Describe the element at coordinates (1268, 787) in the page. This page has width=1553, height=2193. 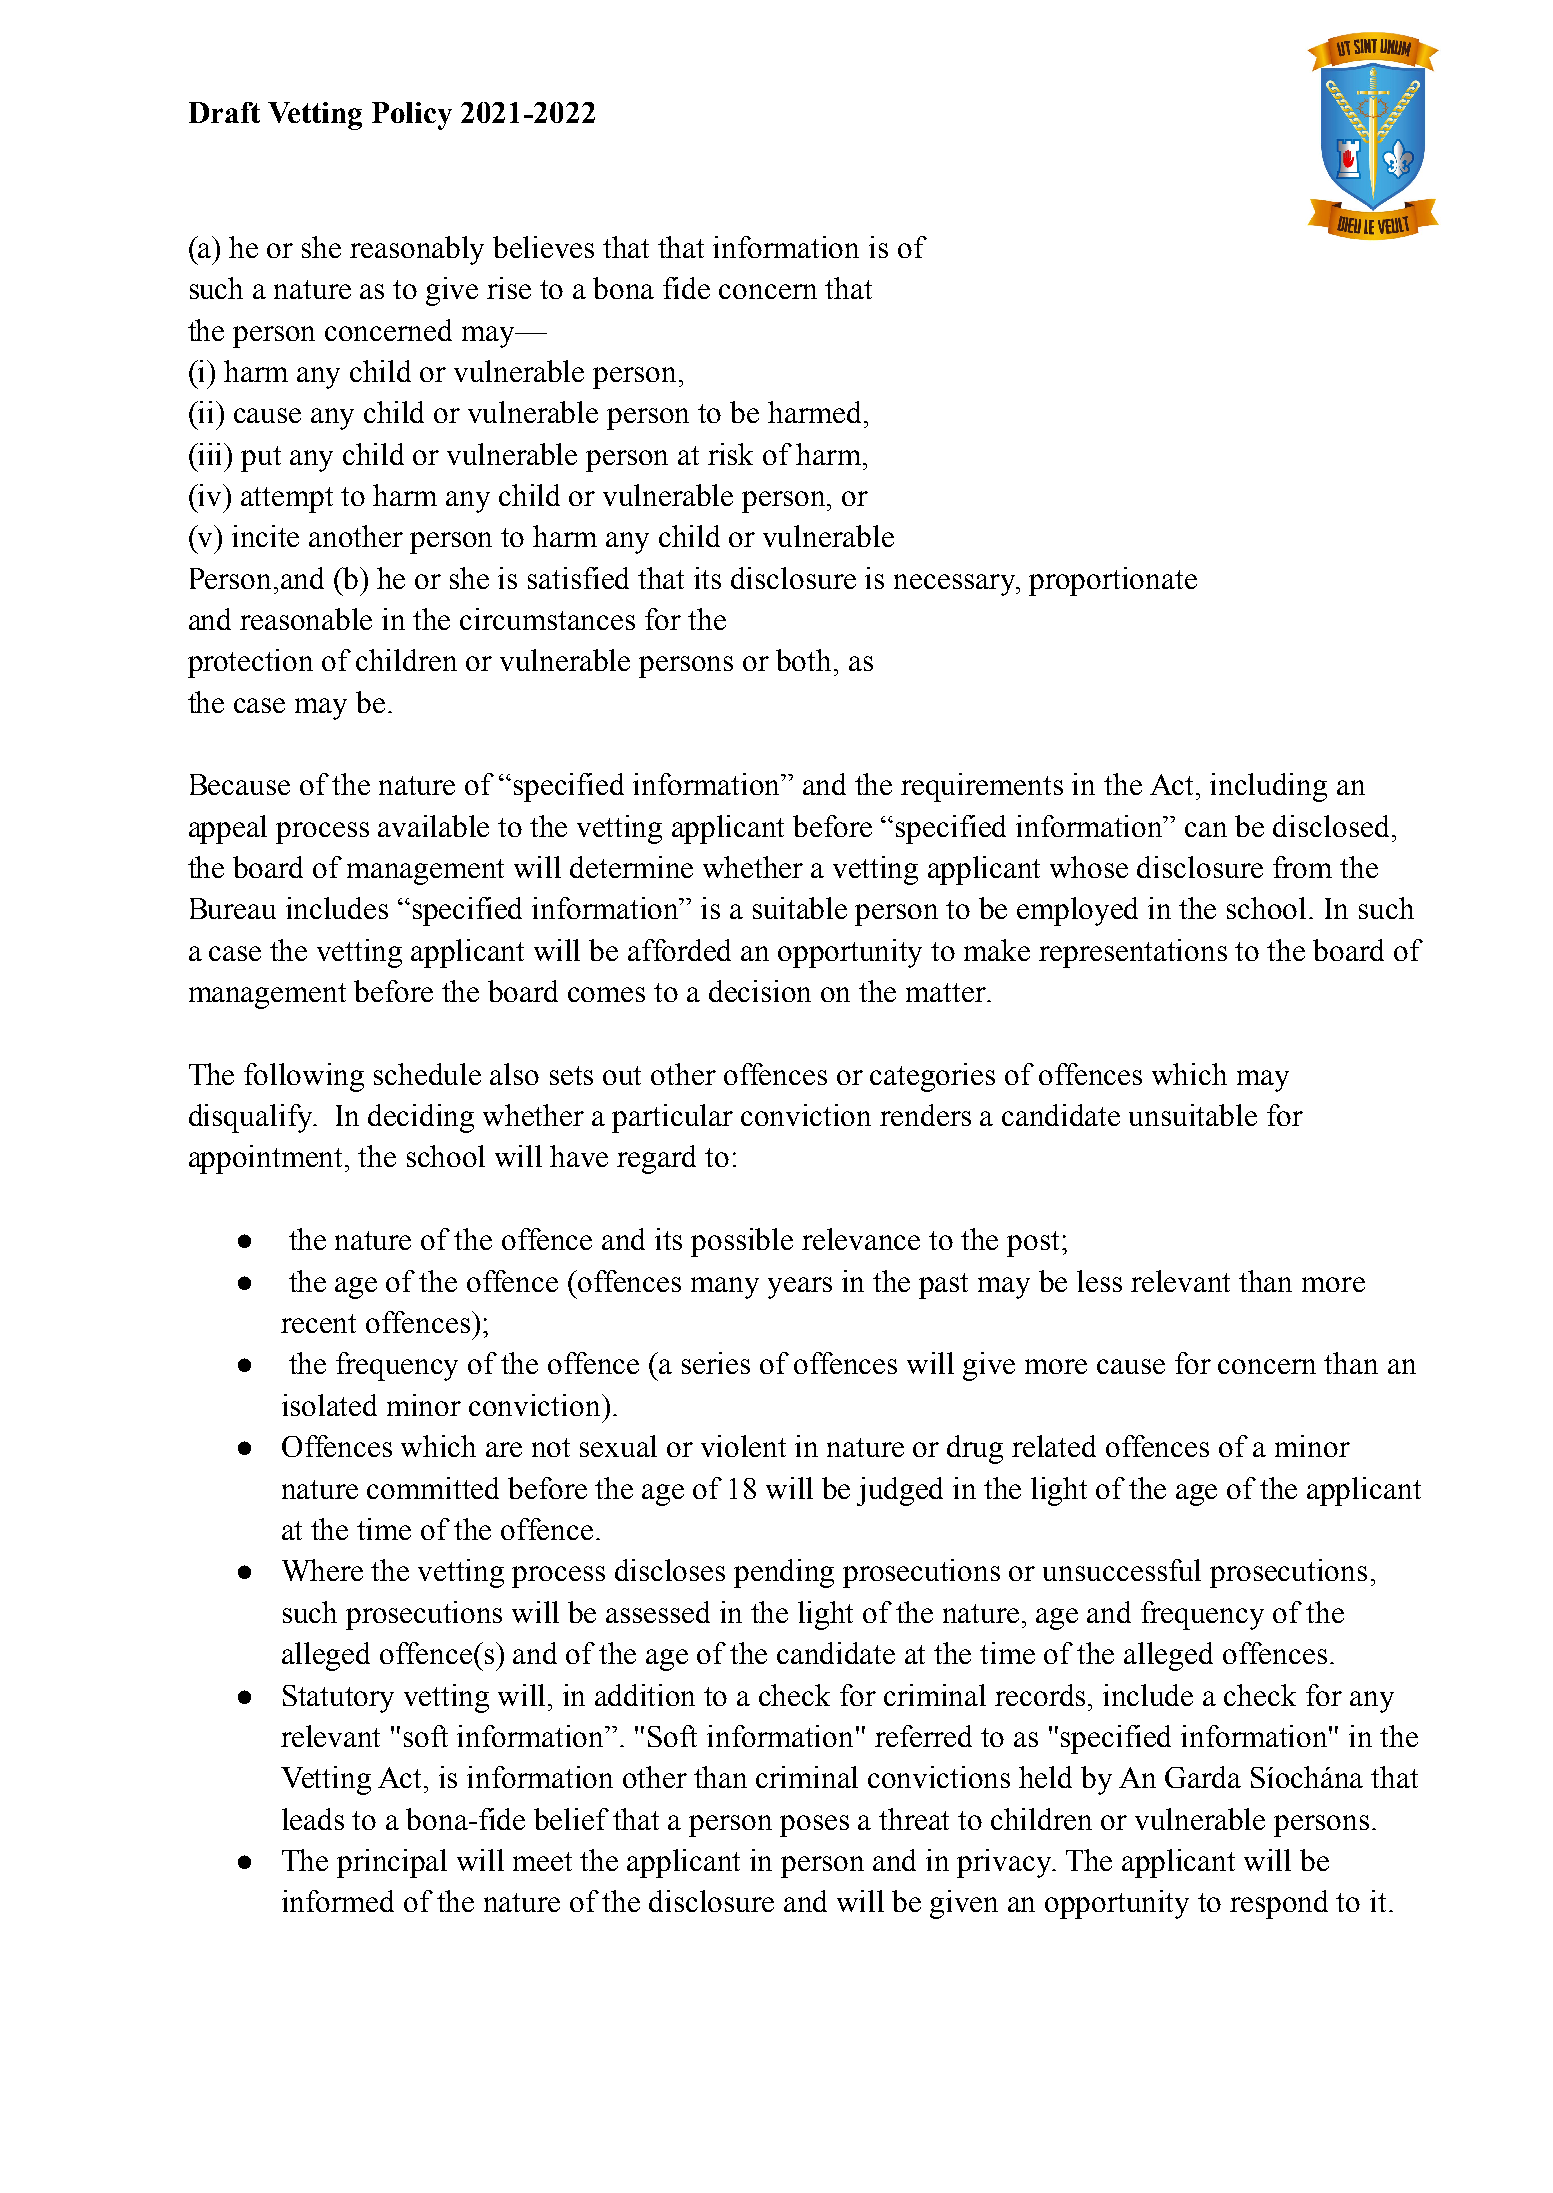
I see `including` at that location.
